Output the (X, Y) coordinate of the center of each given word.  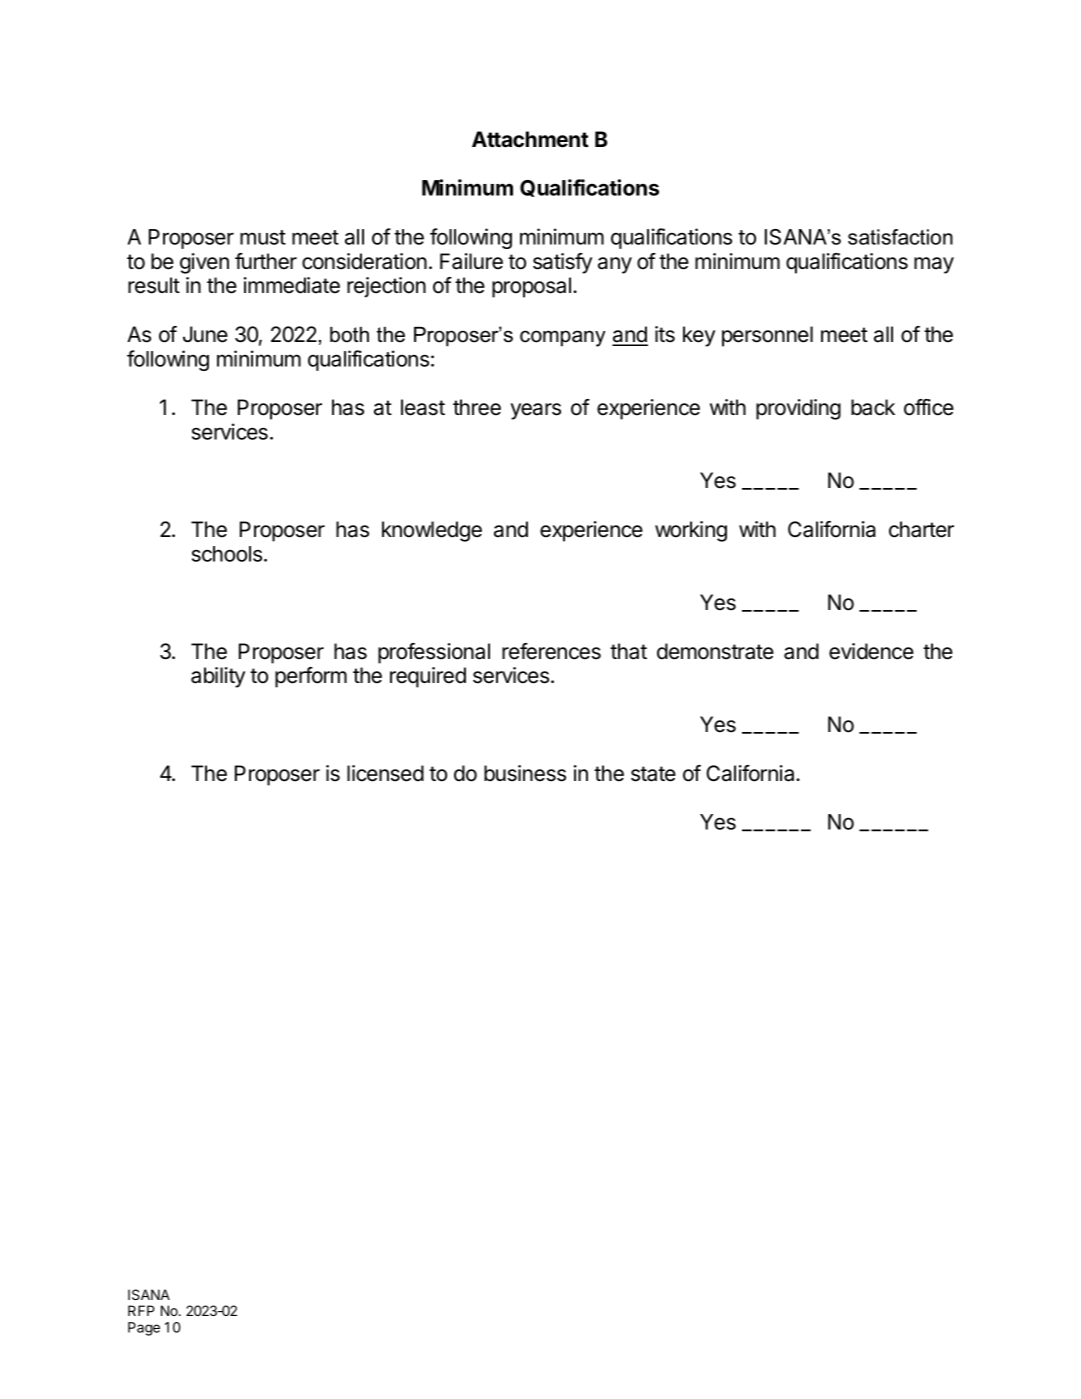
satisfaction (900, 237)
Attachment (530, 139)
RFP (141, 1310)
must (263, 237)
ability (218, 677)
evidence (871, 651)
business (525, 773)
